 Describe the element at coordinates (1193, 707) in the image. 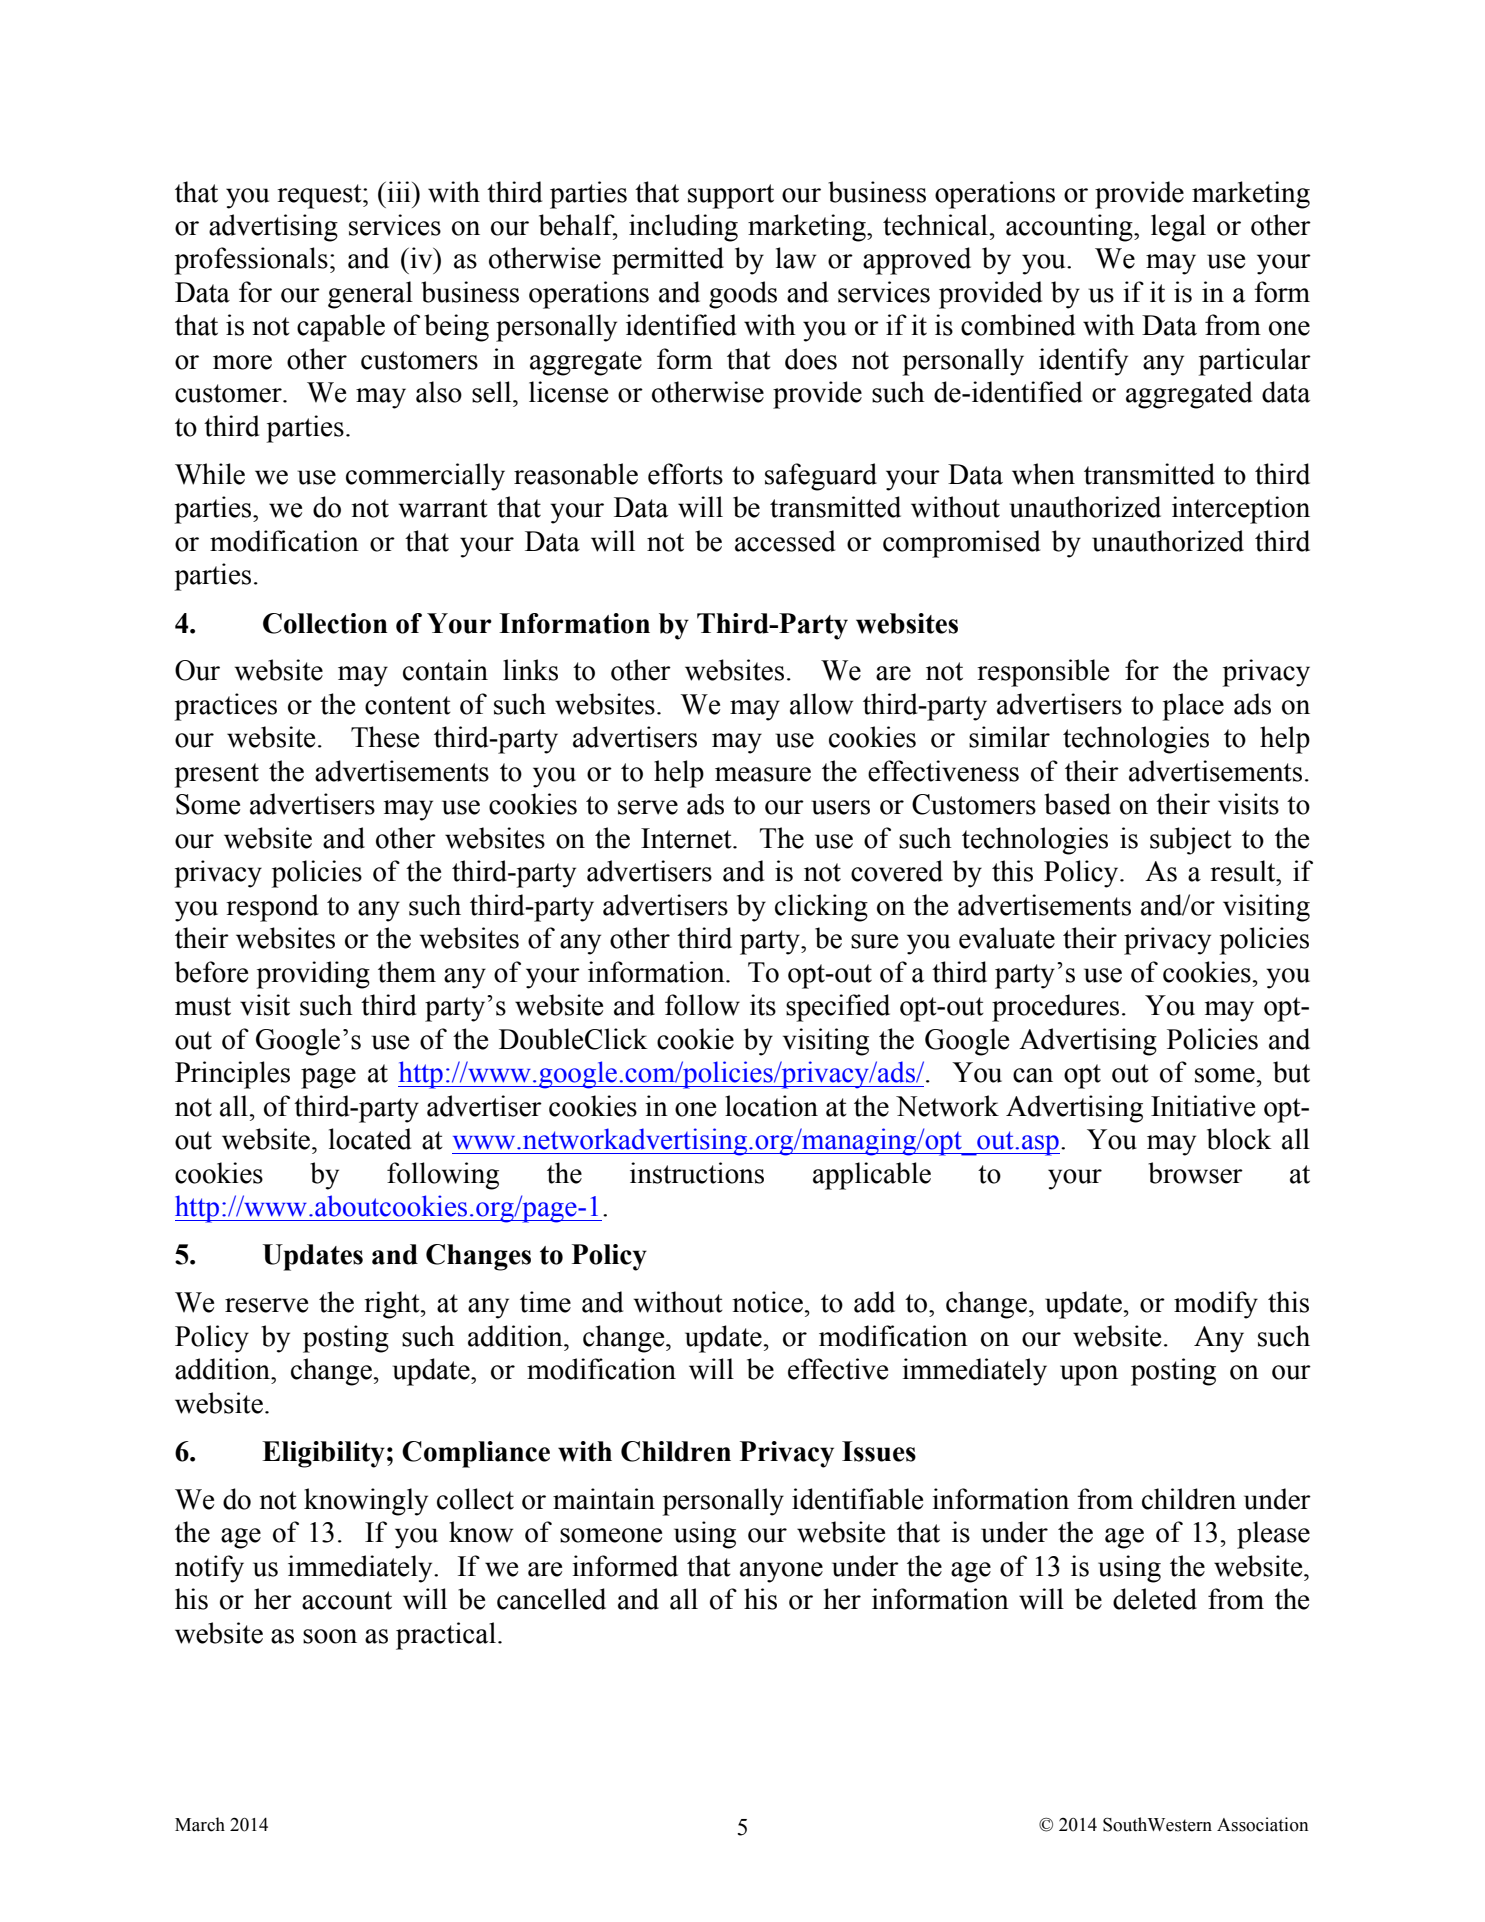

I see `place` at that location.
